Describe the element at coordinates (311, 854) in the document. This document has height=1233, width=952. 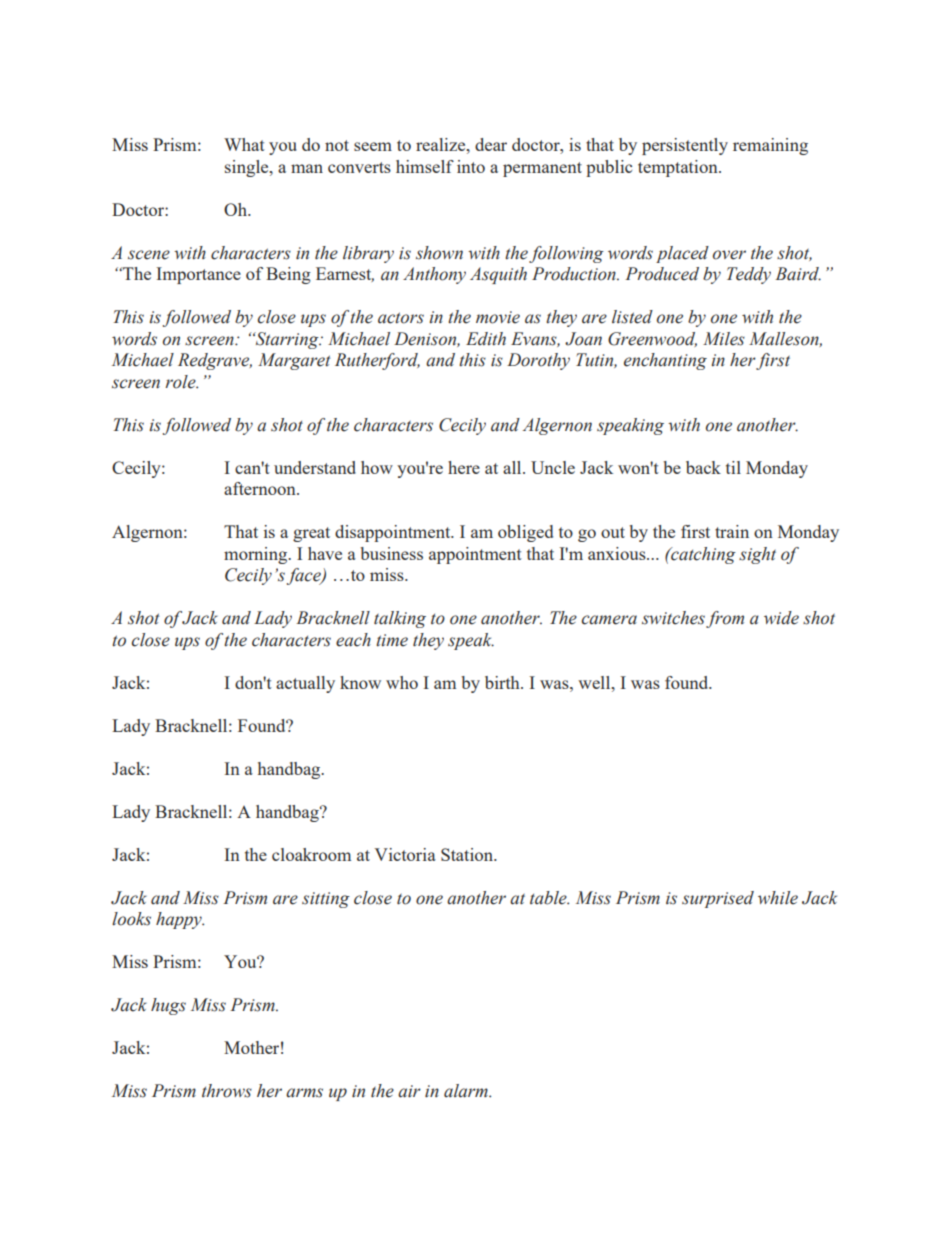
I see `cloakroom` at that location.
